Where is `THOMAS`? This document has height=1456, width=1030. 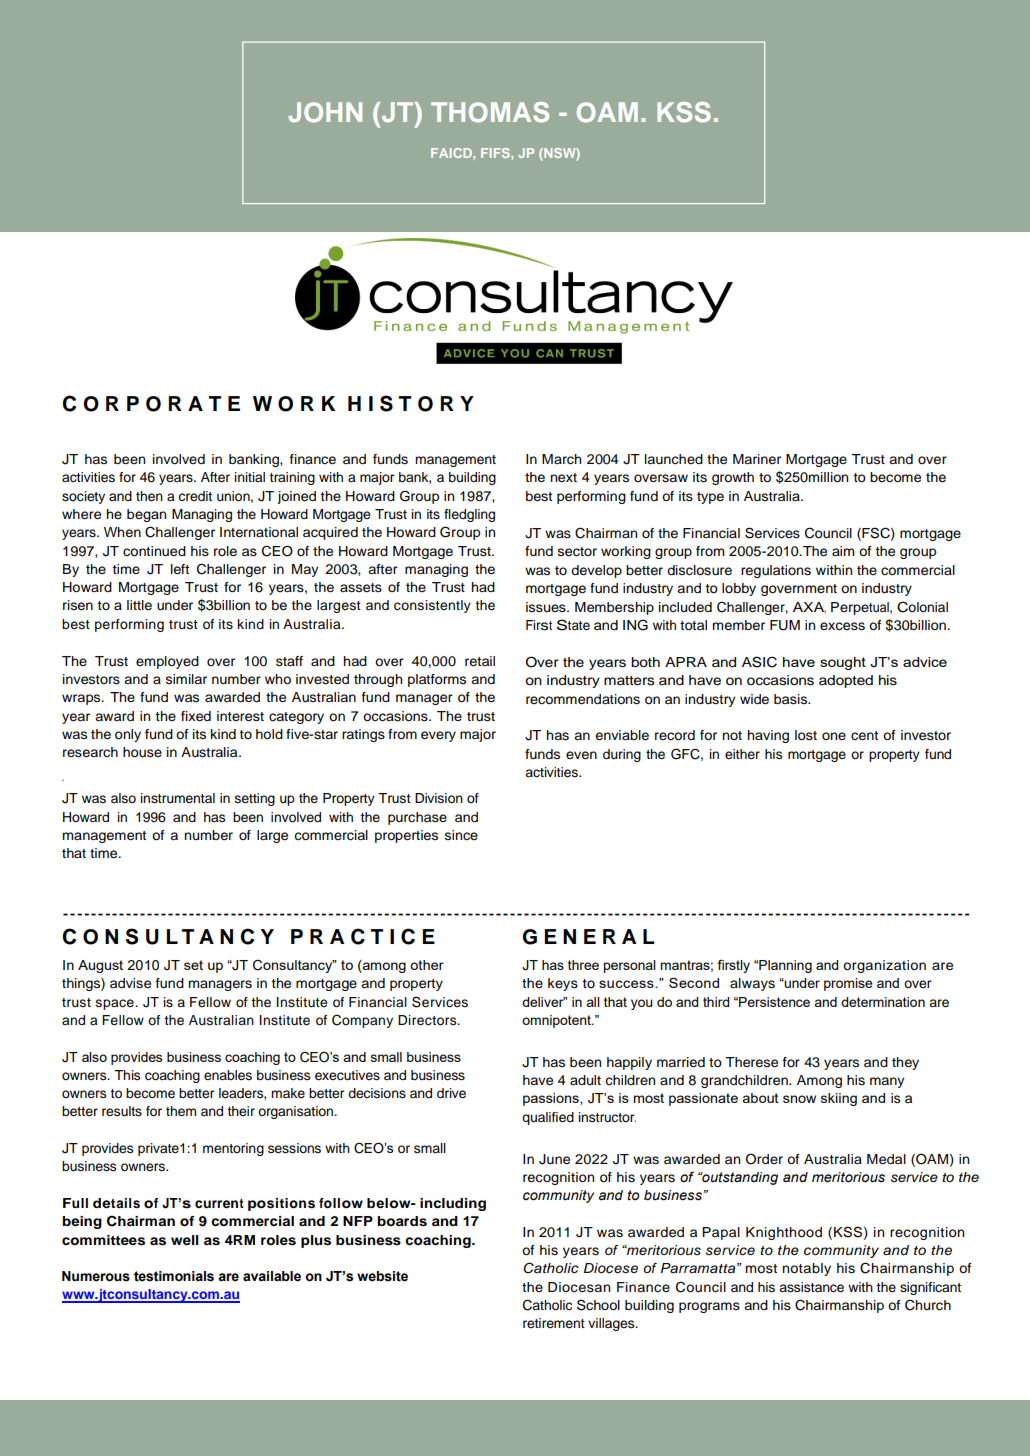
THOMAS is located at coordinates (490, 112).
